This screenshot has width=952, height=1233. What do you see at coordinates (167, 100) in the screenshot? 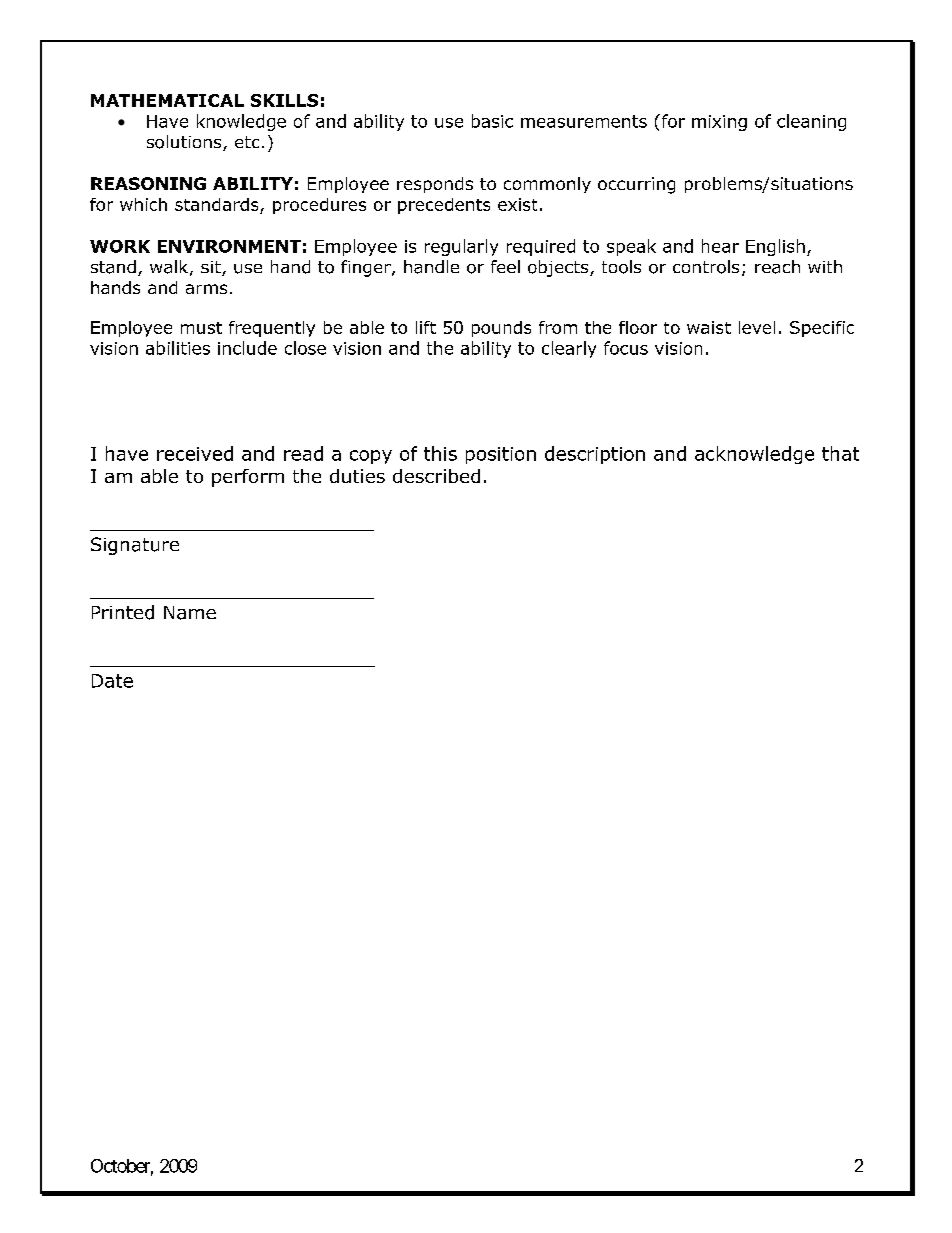
I see `MATHEMATICAL` at bounding box center [167, 100].
